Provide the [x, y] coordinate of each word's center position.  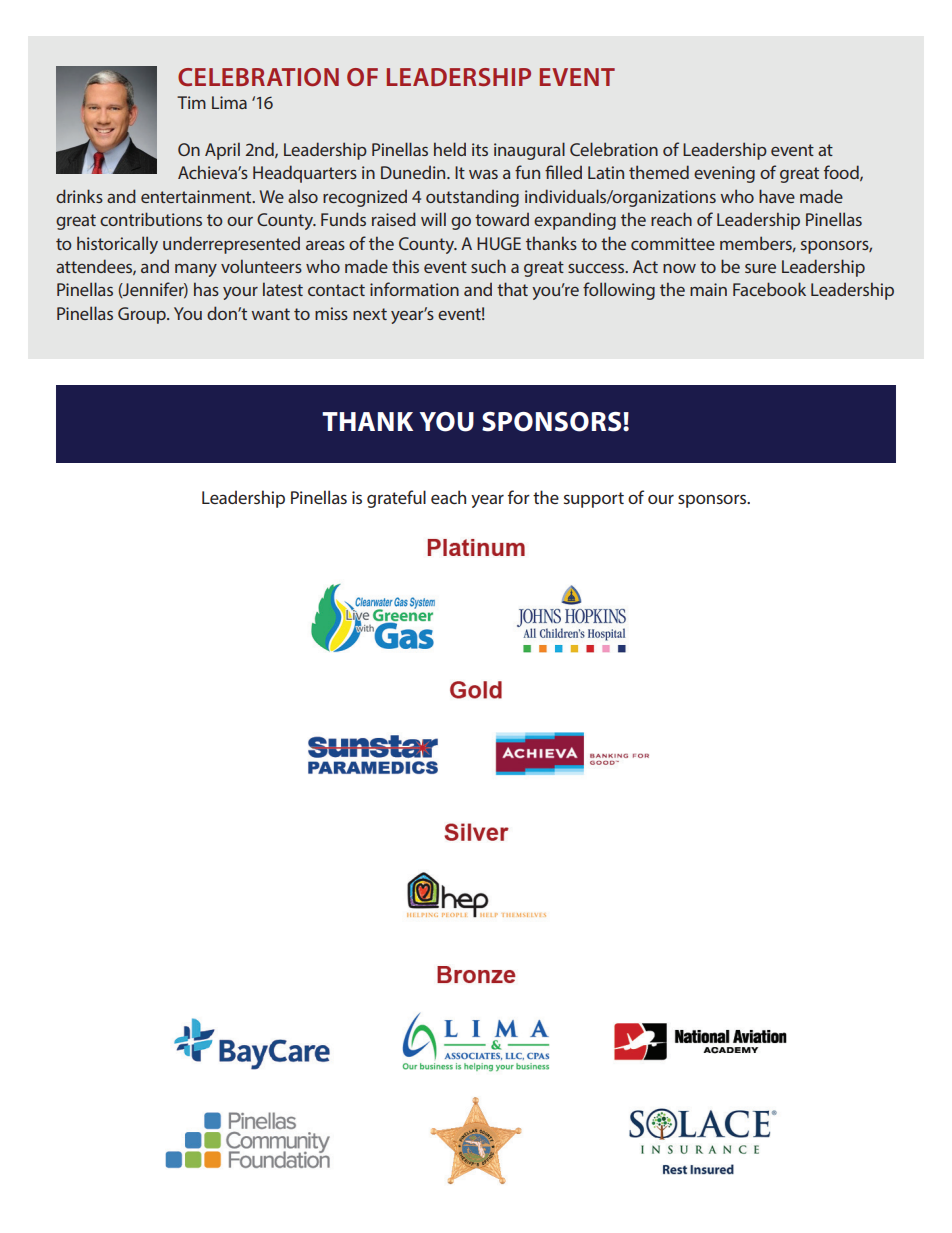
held [450, 149]
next [370, 314]
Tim [191, 102]
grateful [396, 499]
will [433, 219]
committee [673, 243]
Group [143, 315]
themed [659, 172]
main [708, 289]
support [594, 500]
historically [117, 245]
